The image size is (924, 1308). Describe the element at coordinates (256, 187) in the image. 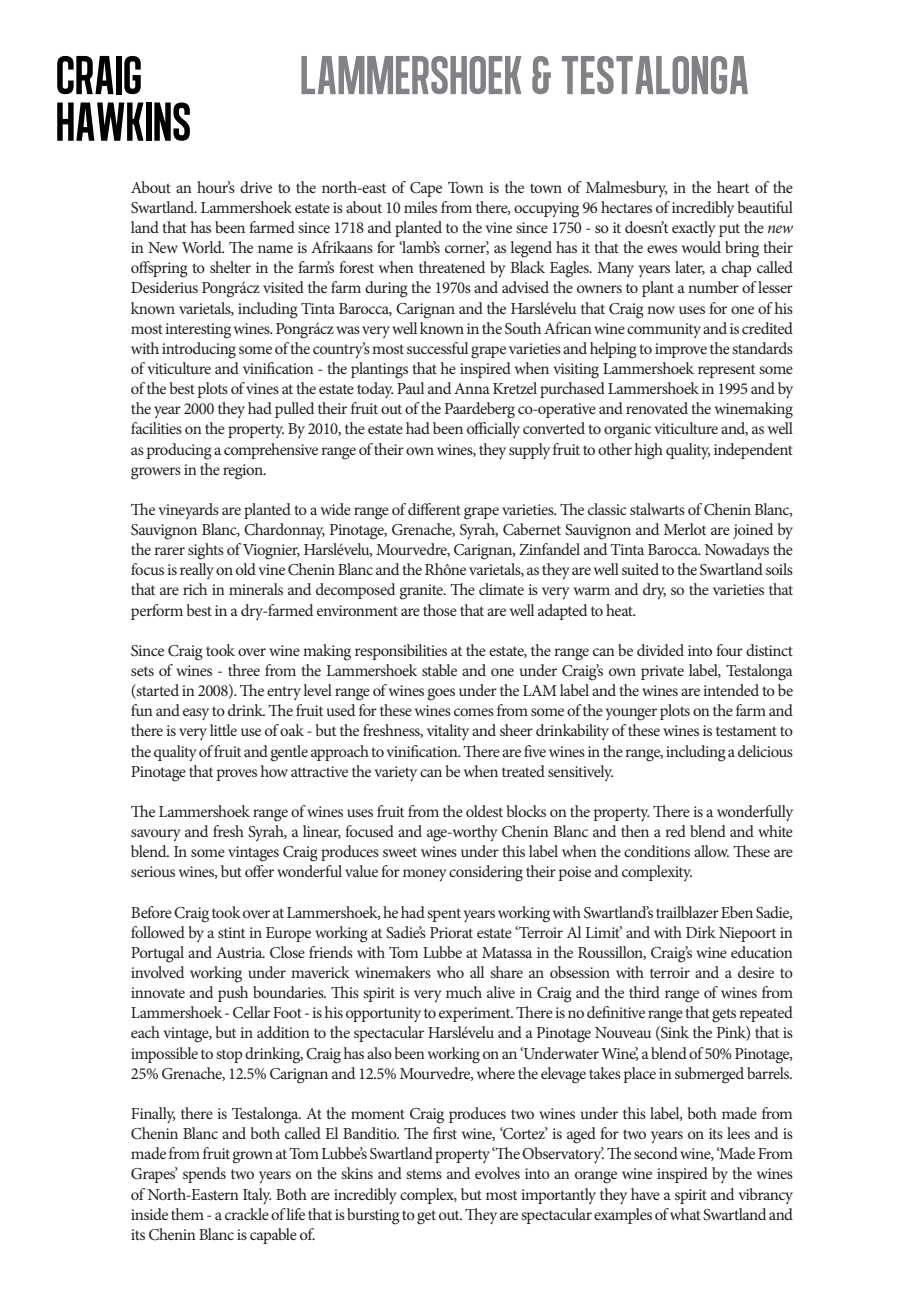

I see `drive` at that location.
